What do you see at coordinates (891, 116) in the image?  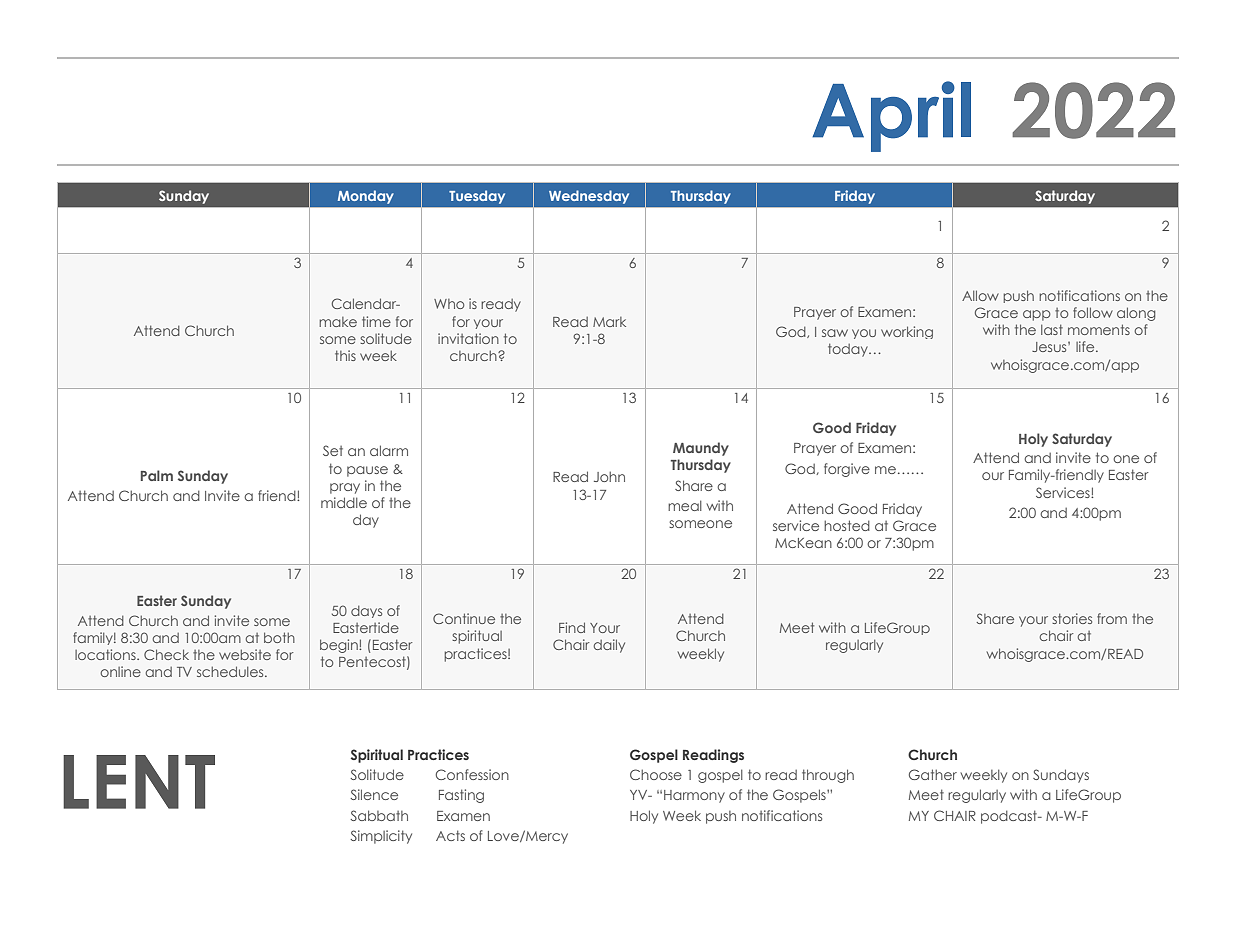 I see `April` at bounding box center [891, 116].
